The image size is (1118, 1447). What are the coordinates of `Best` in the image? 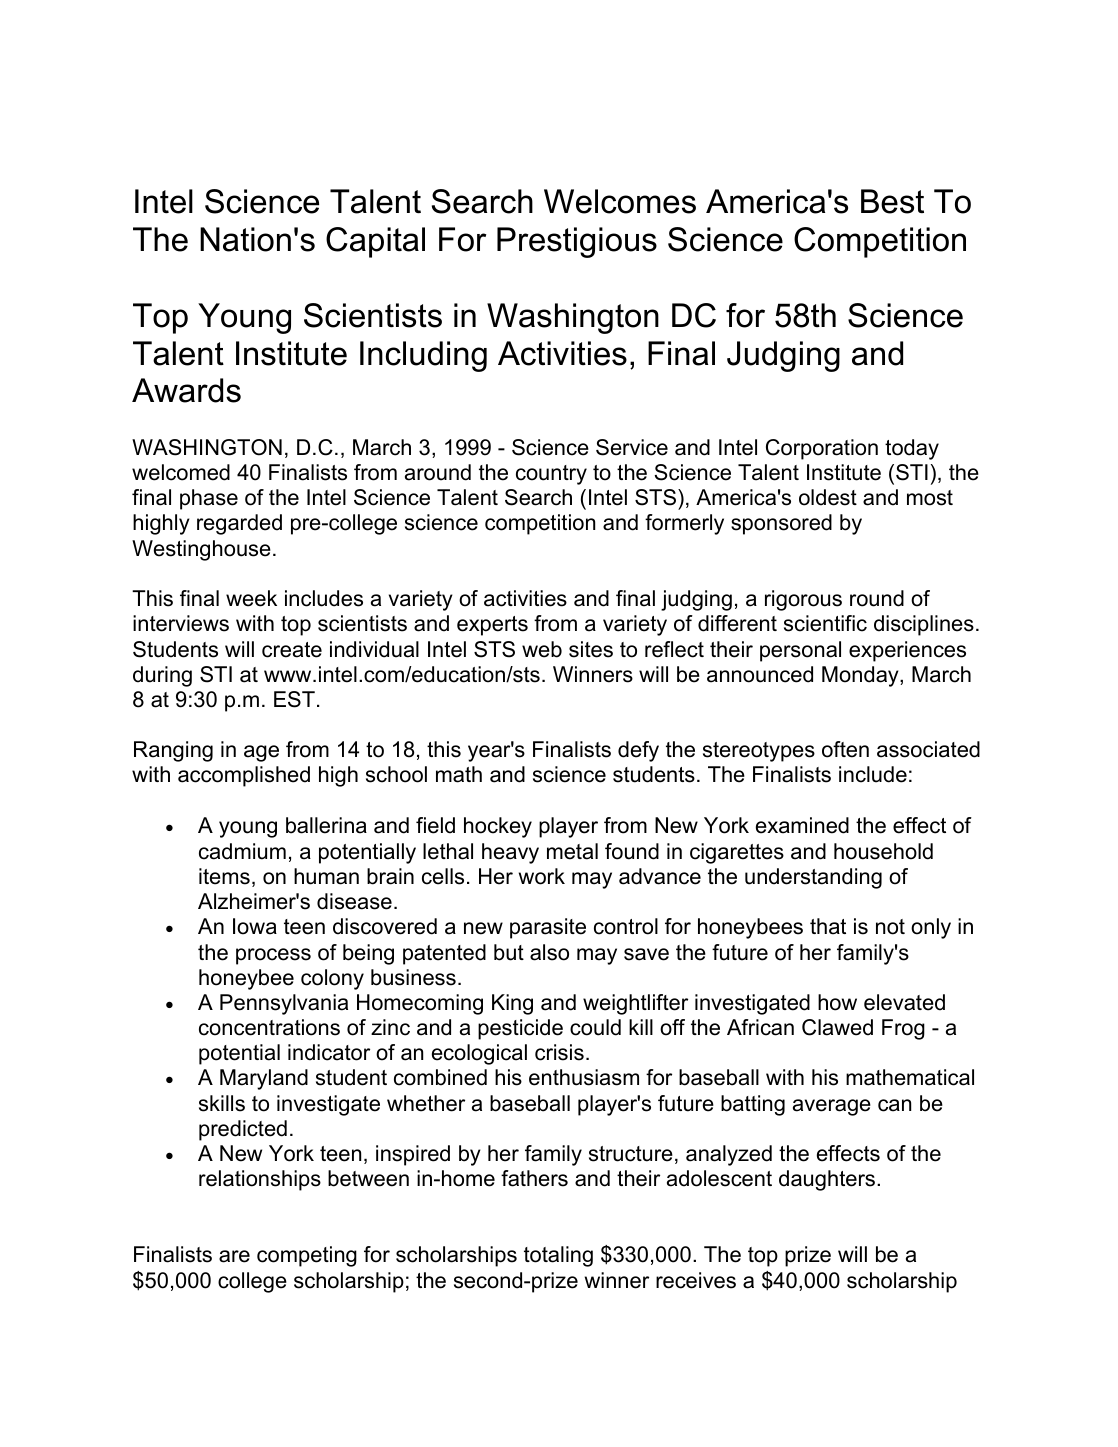 It's located at (892, 201).
